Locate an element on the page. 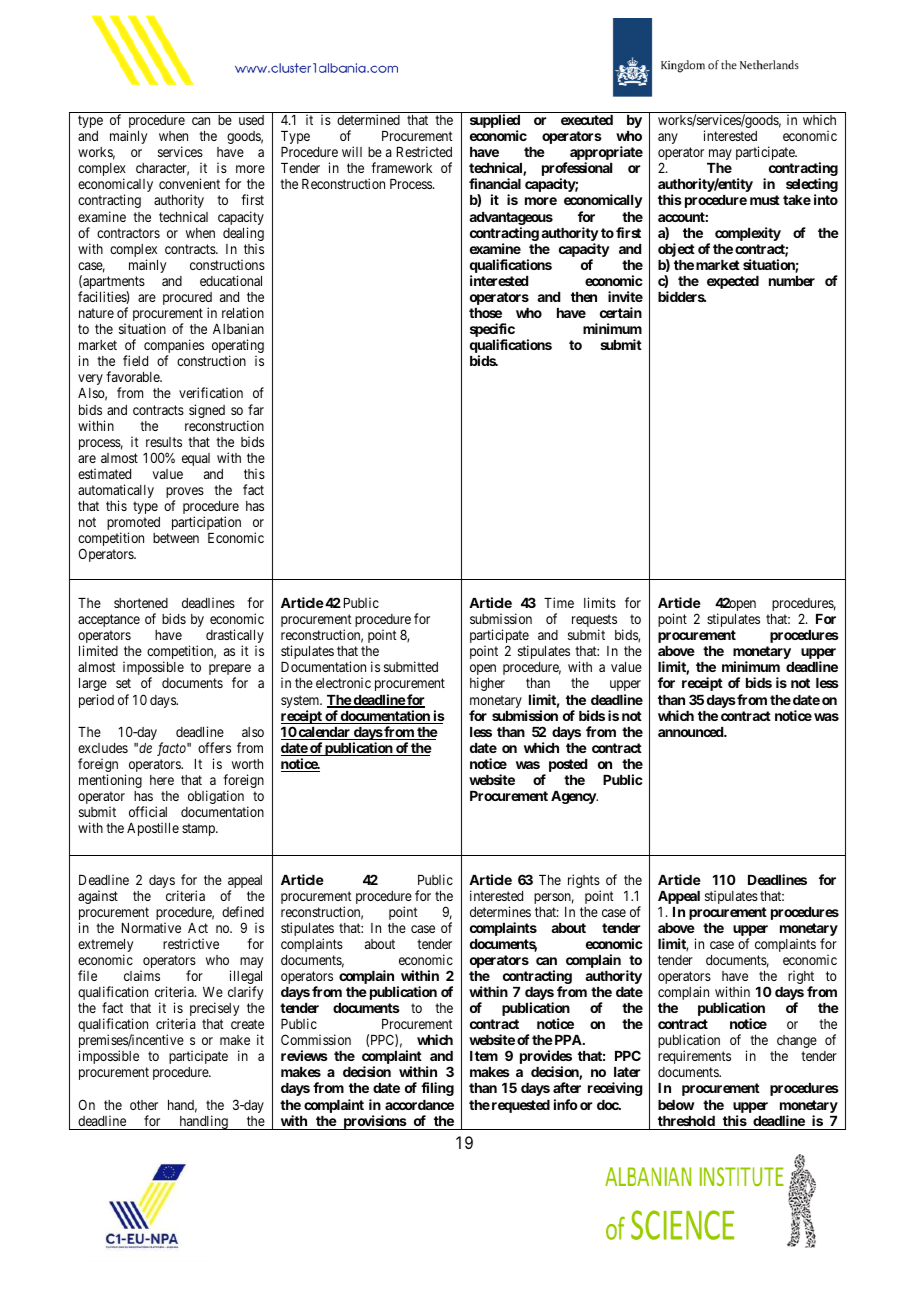  used is located at coordinates (251, 120).
